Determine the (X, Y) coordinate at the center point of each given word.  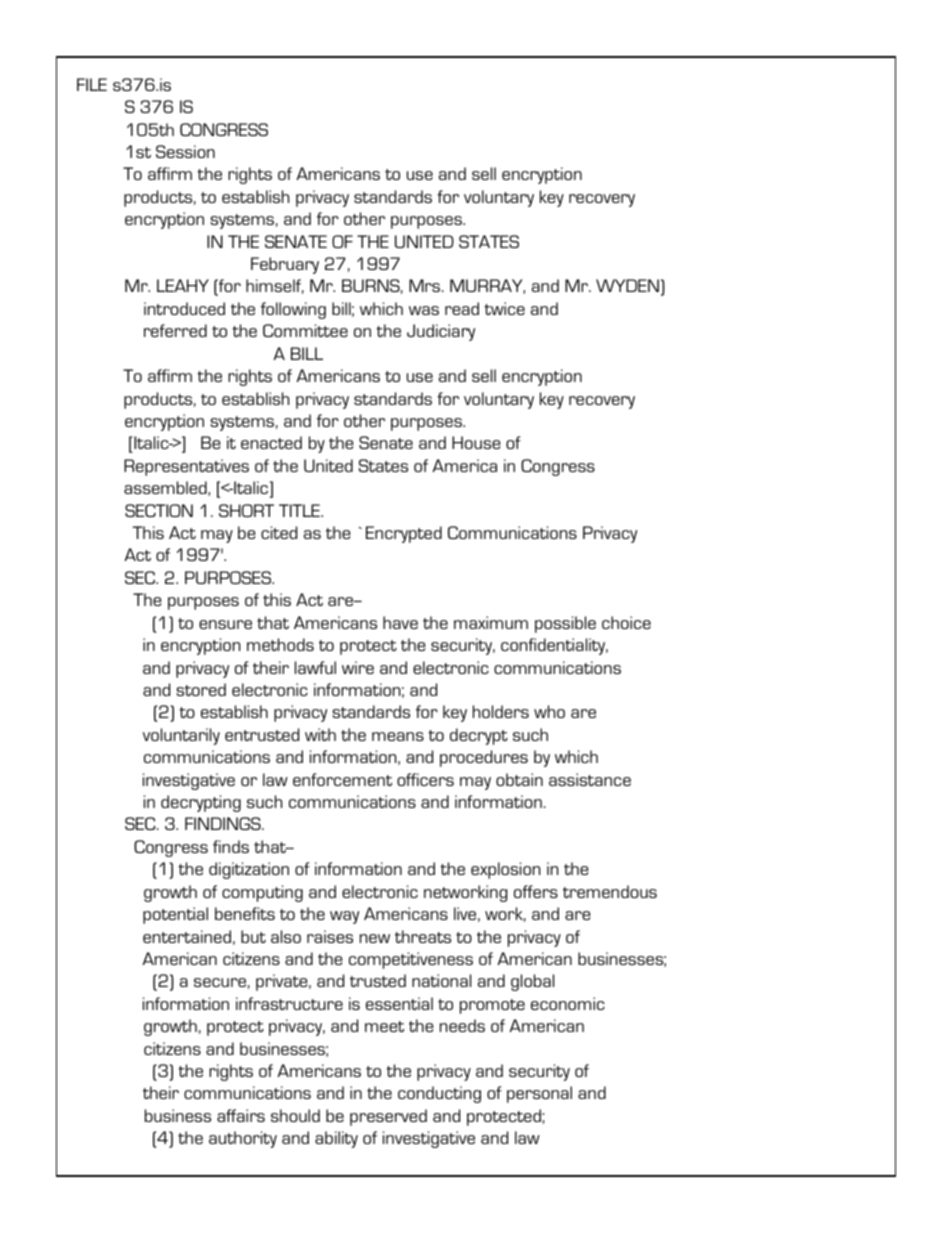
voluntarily (181, 736)
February (285, 265)
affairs (241, 1115)
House (476, 442)
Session (185, 151)
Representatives (186, 467)
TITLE (300, 510)
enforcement (342, 779)
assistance (590, 779)
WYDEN (627, 285)
